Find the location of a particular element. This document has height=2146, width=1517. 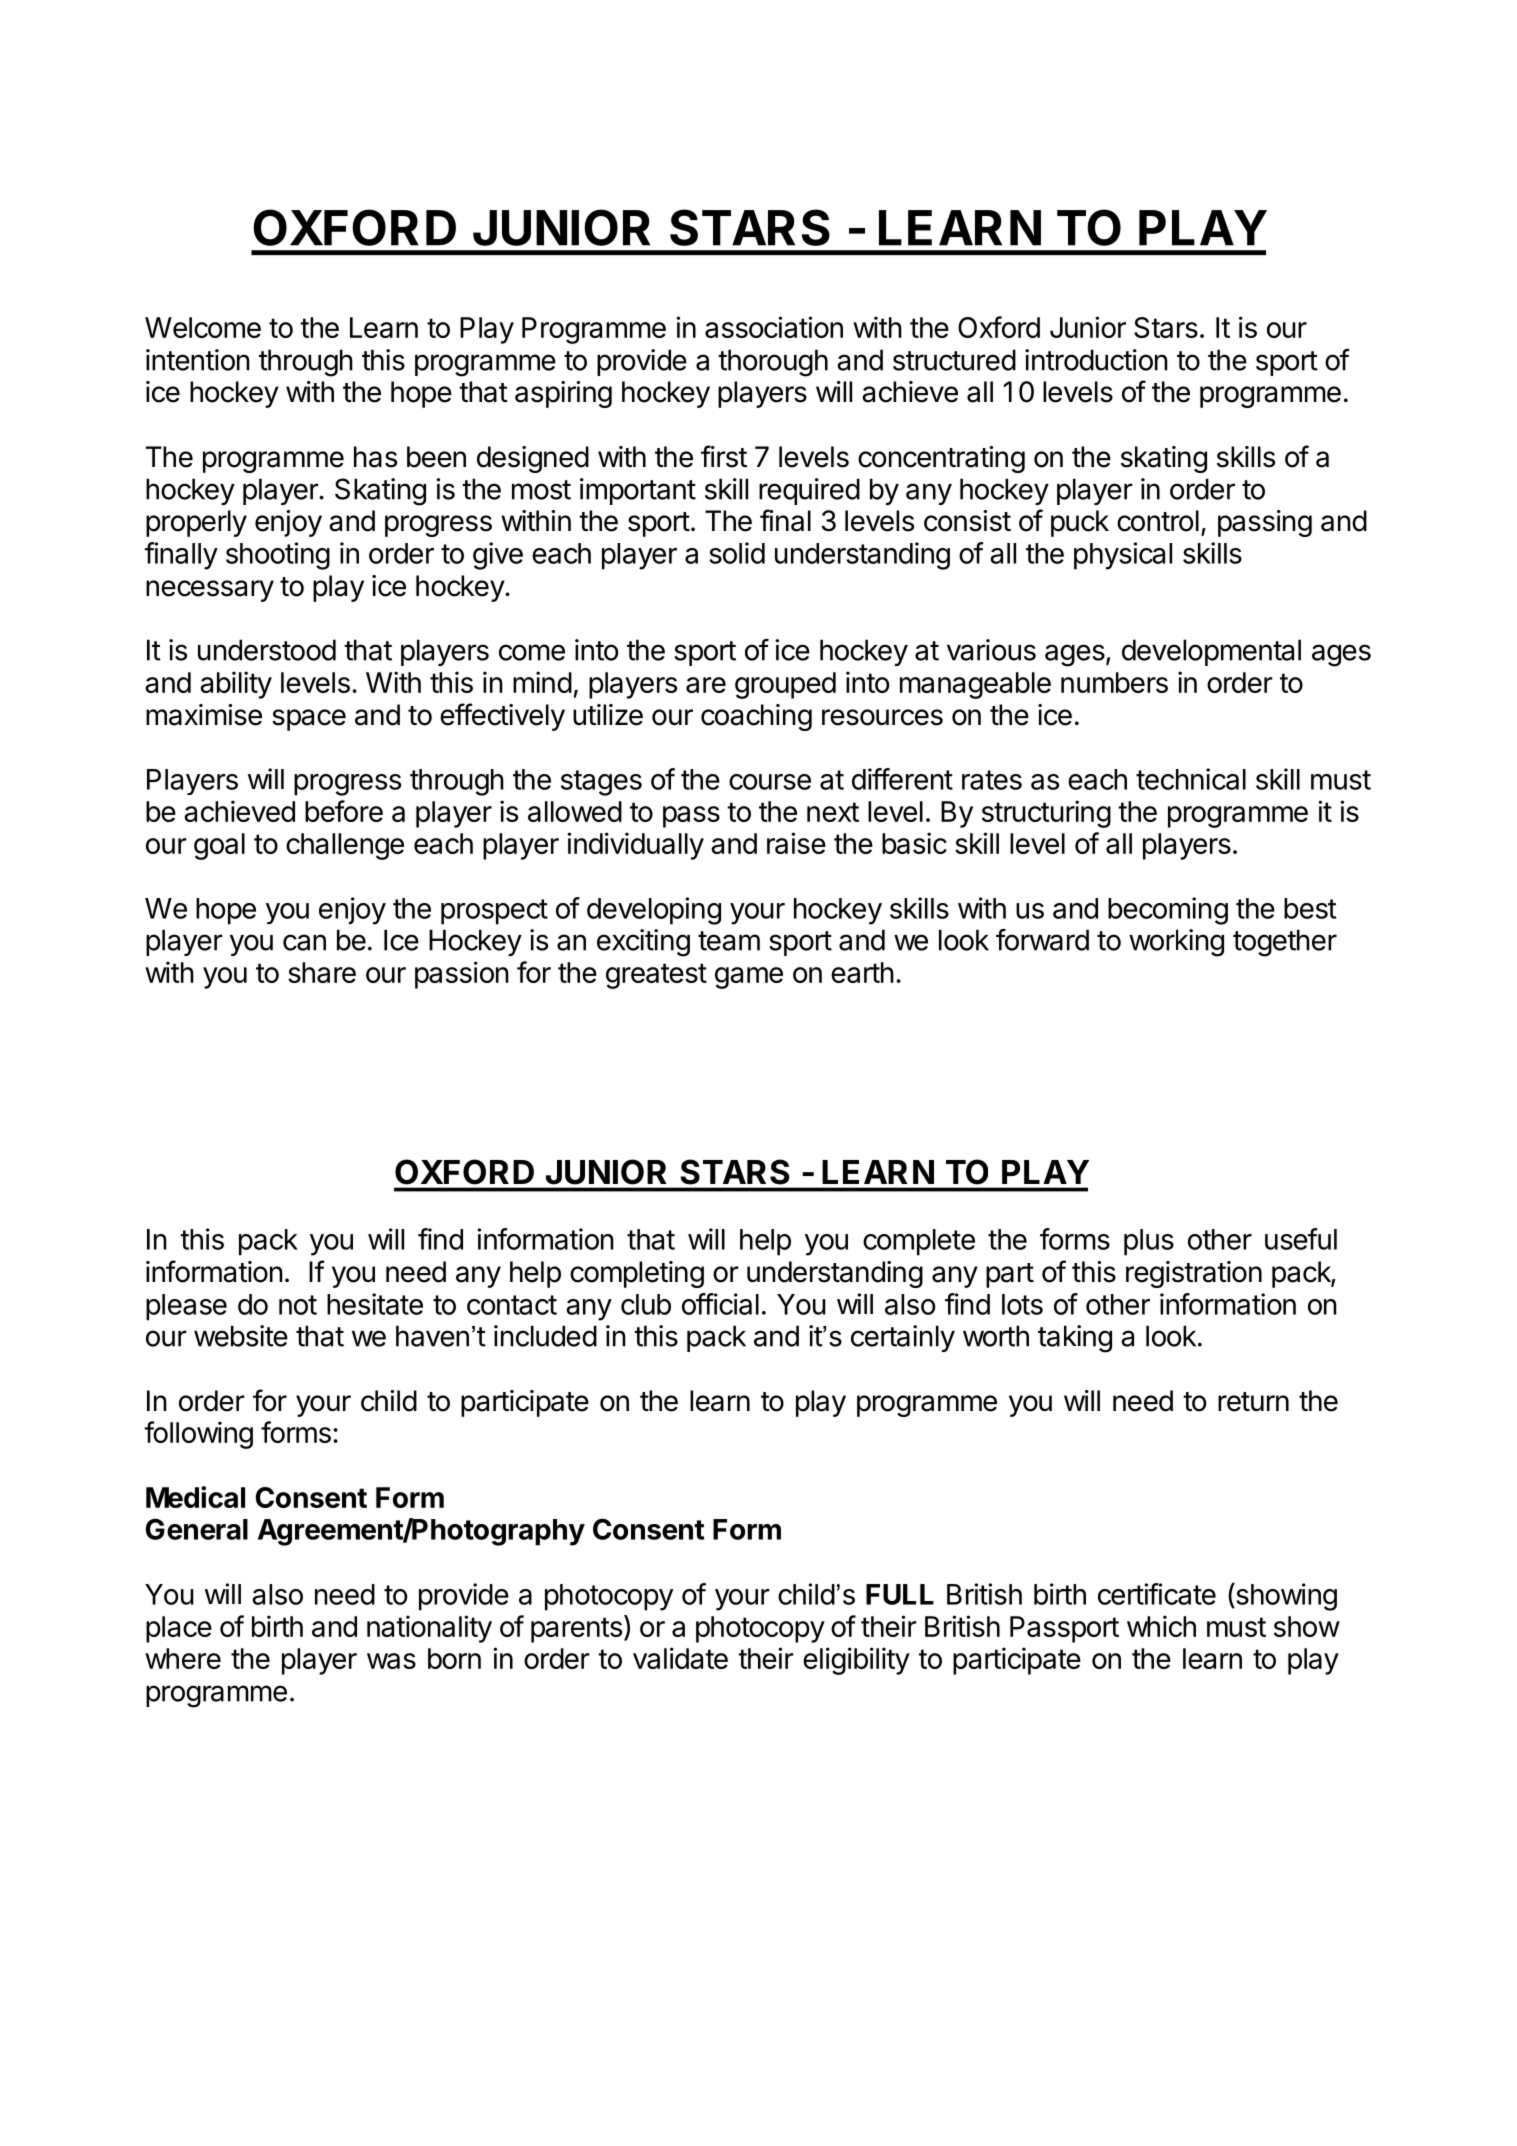

grouped is located at coordinates (785, 685).
